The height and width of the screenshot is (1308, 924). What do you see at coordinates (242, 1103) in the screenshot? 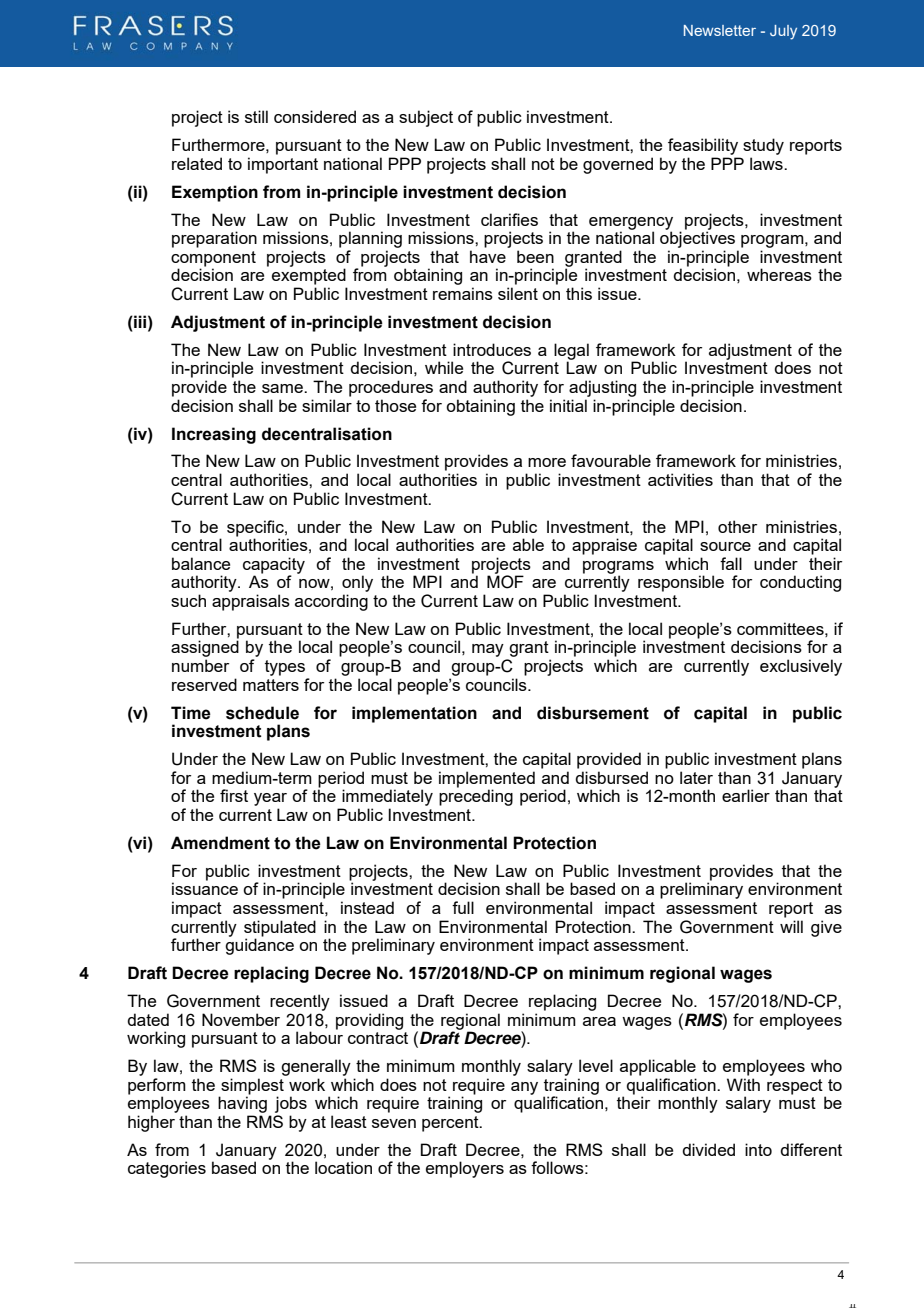
I see `having` at bounding box center [242, 1103].
